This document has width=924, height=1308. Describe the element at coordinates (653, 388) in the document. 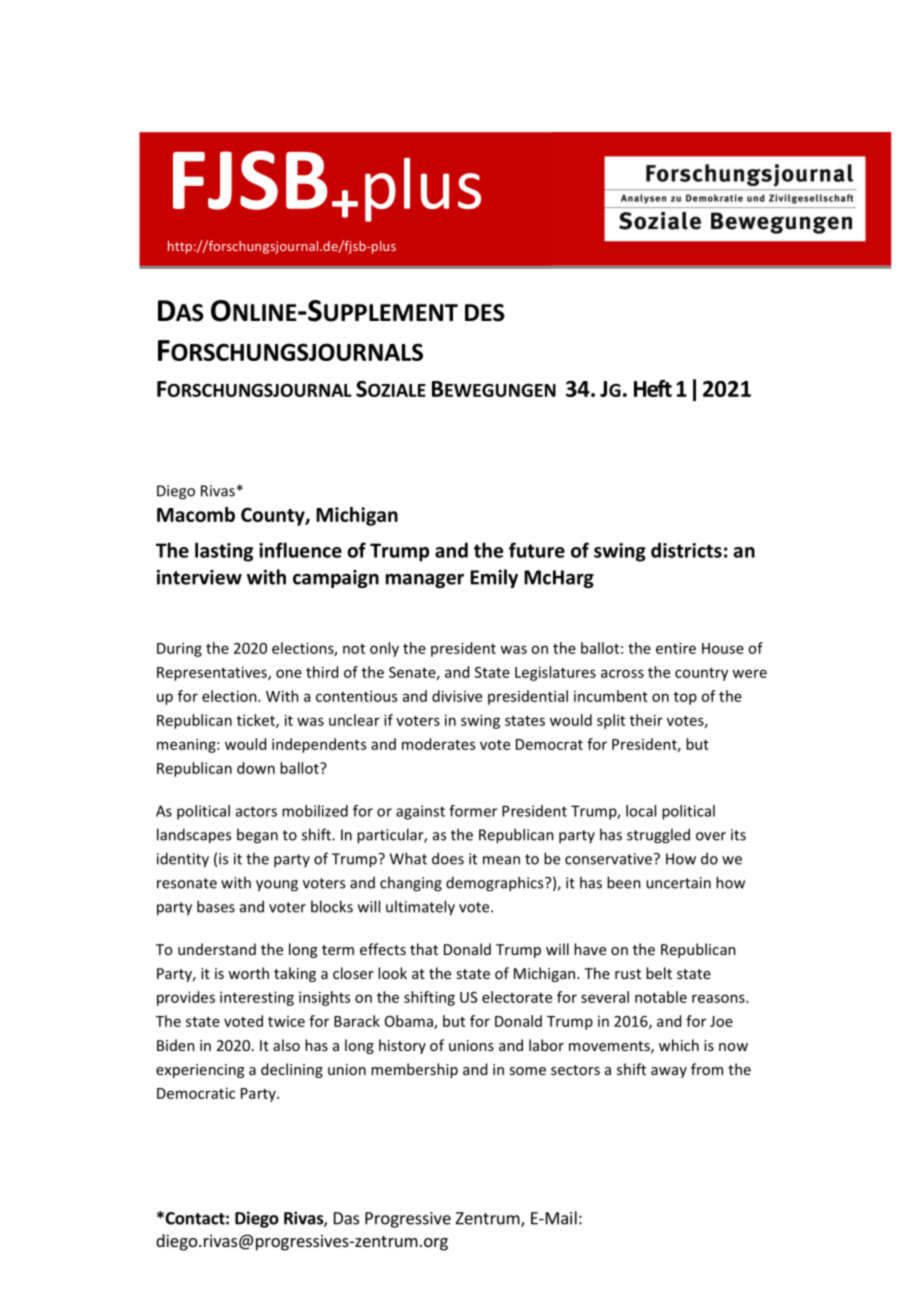

I see `Heft` at that location.
